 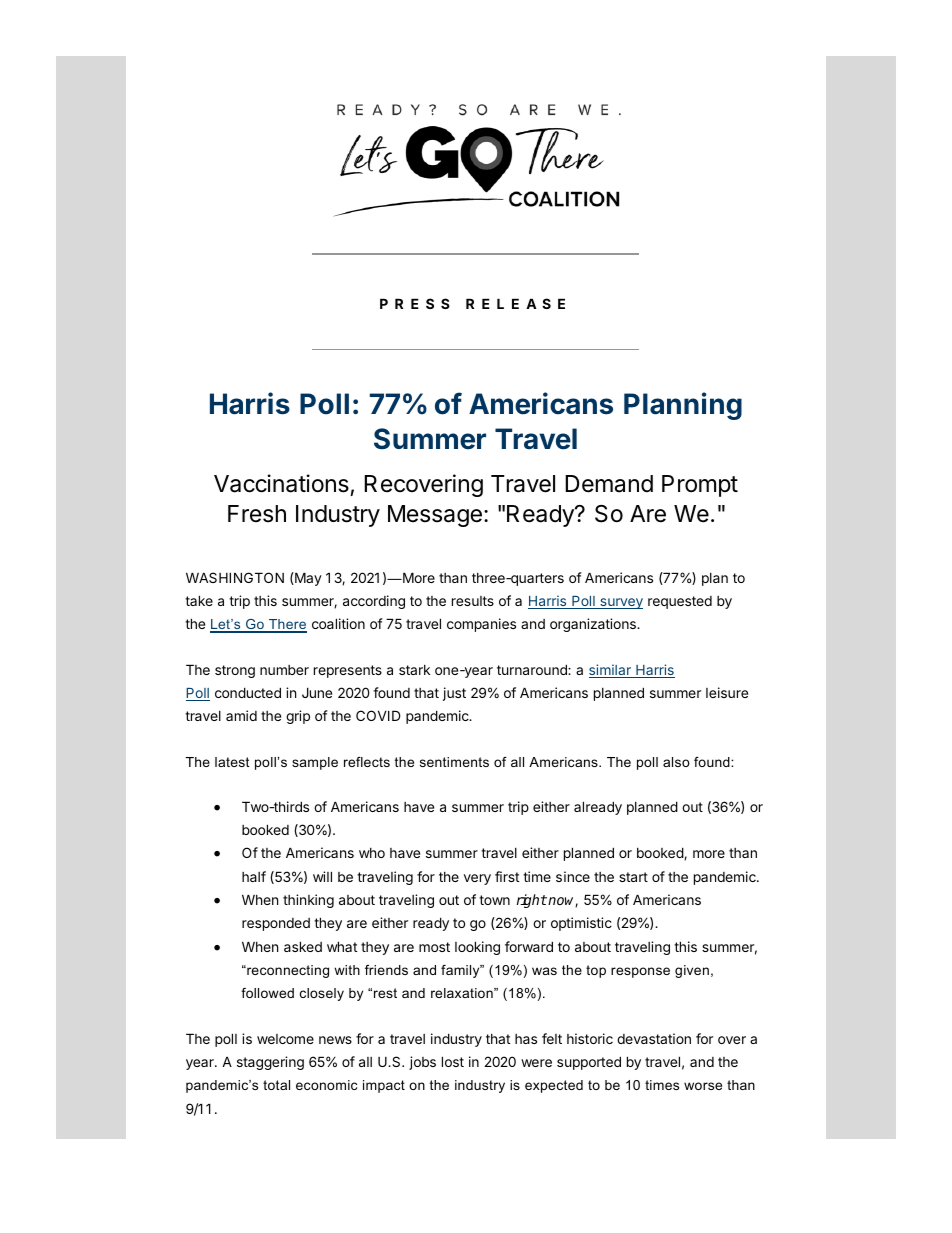 I want to click on staggering, so click(x=270, y=1063).
